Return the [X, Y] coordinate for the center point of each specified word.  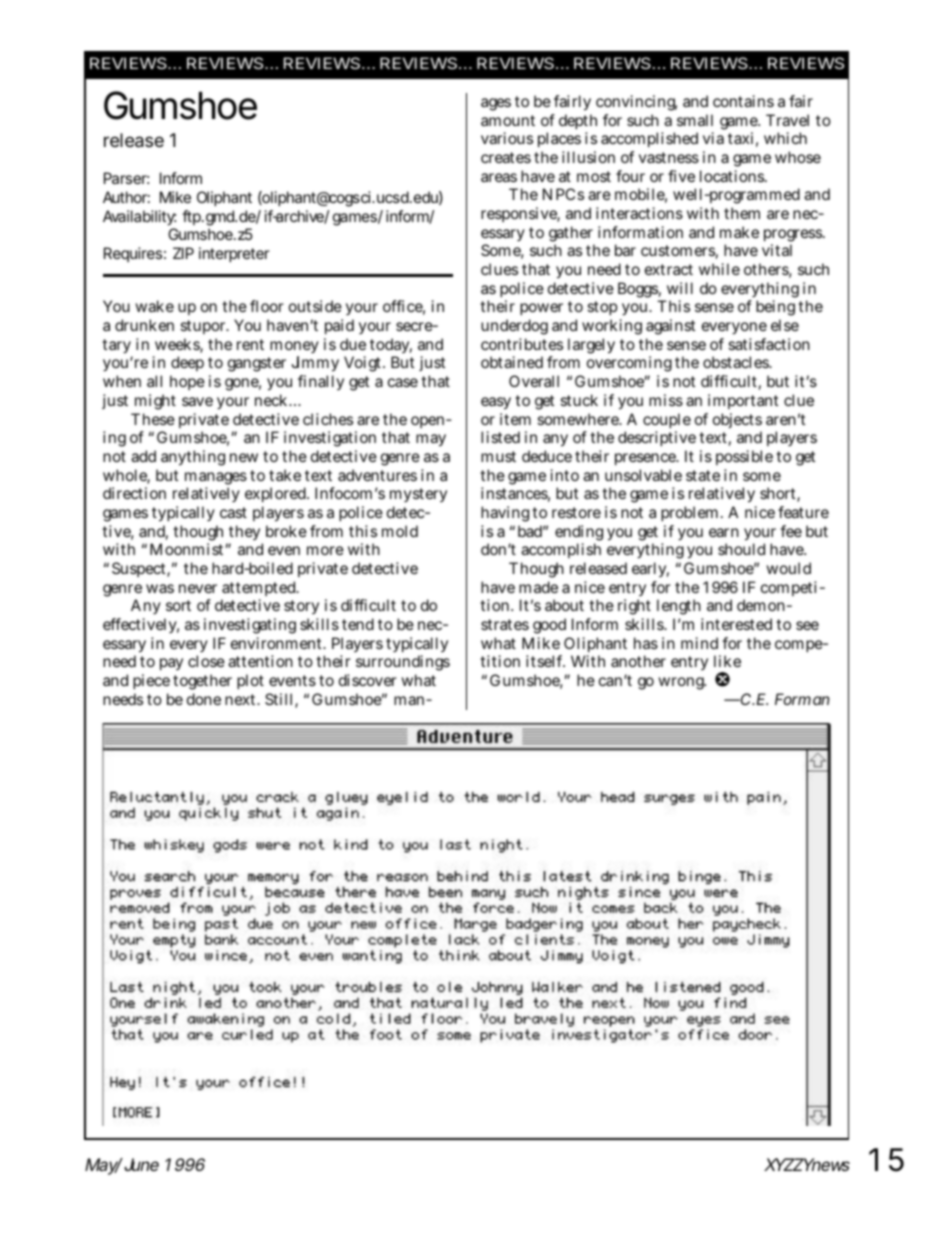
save [197, 401]
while [719, 269]
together [202, 682]
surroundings [403, 663]
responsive [520, 214]
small [695, 120]
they [245, 534]
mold [400, 531]
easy [496, 403]
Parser [126, 178]
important [743, 401]
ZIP [183, 253]
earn [724, 532]
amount [508, 120]
